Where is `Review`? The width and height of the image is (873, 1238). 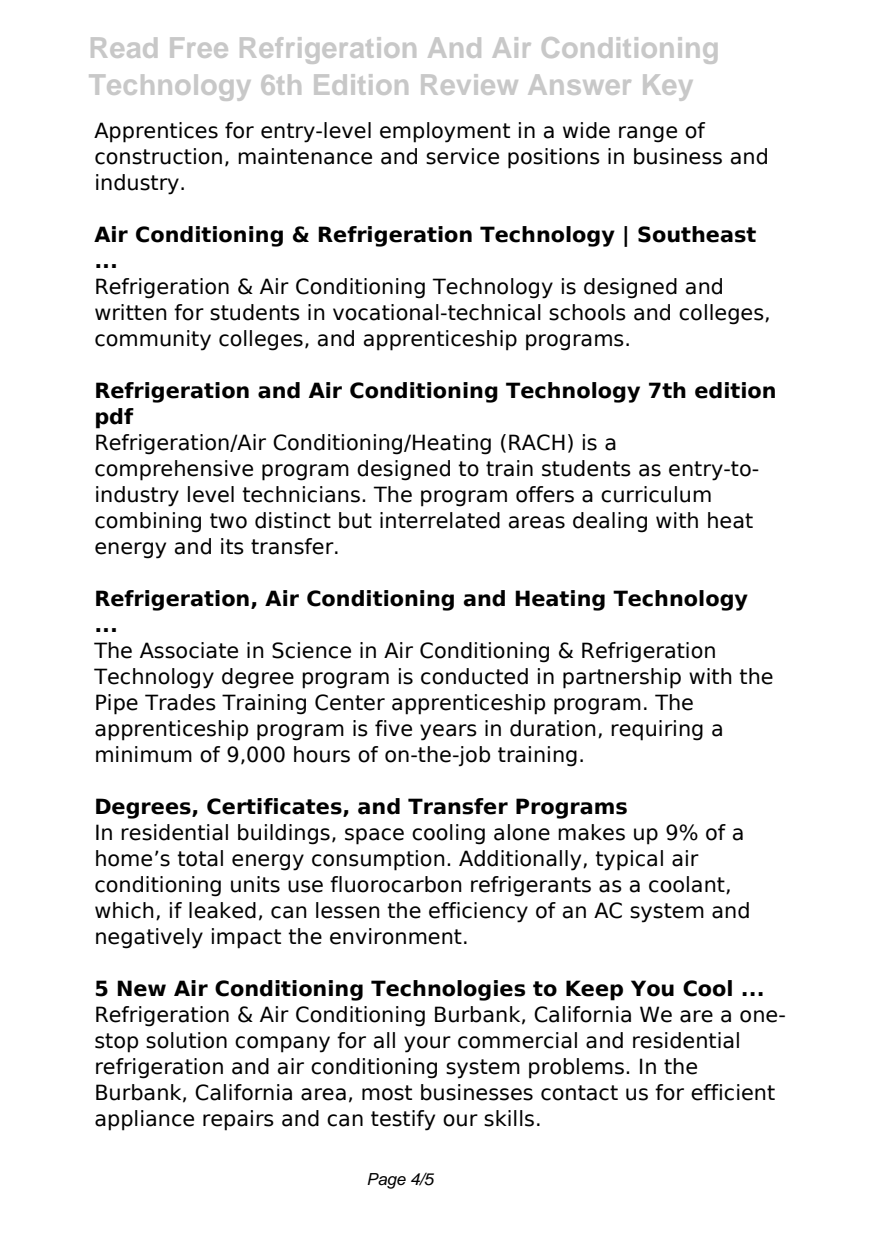 Review is located at coordinates (469, 84).
